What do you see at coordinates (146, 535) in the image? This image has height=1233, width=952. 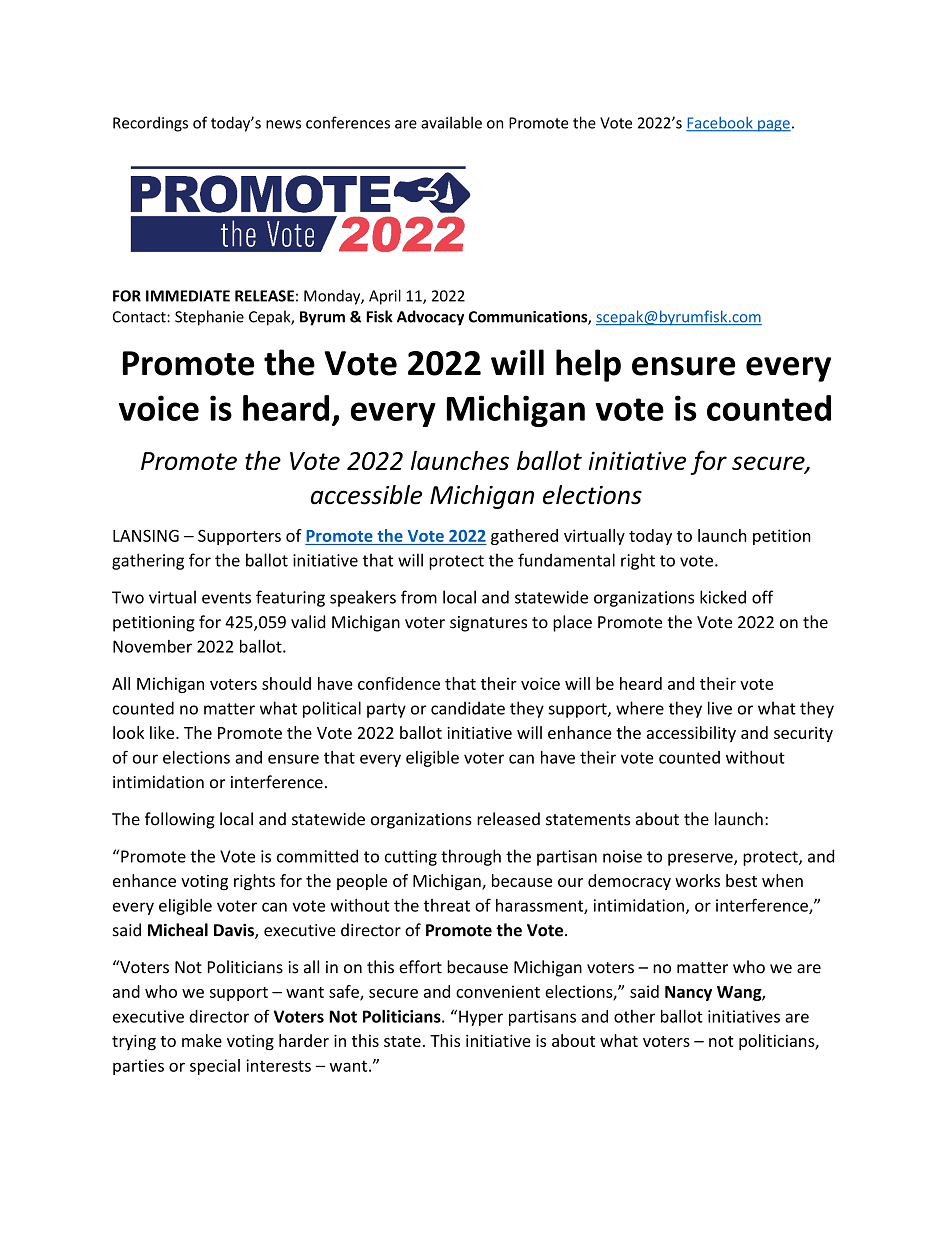 I see `LANSING` at bounding box center [146, 535].
